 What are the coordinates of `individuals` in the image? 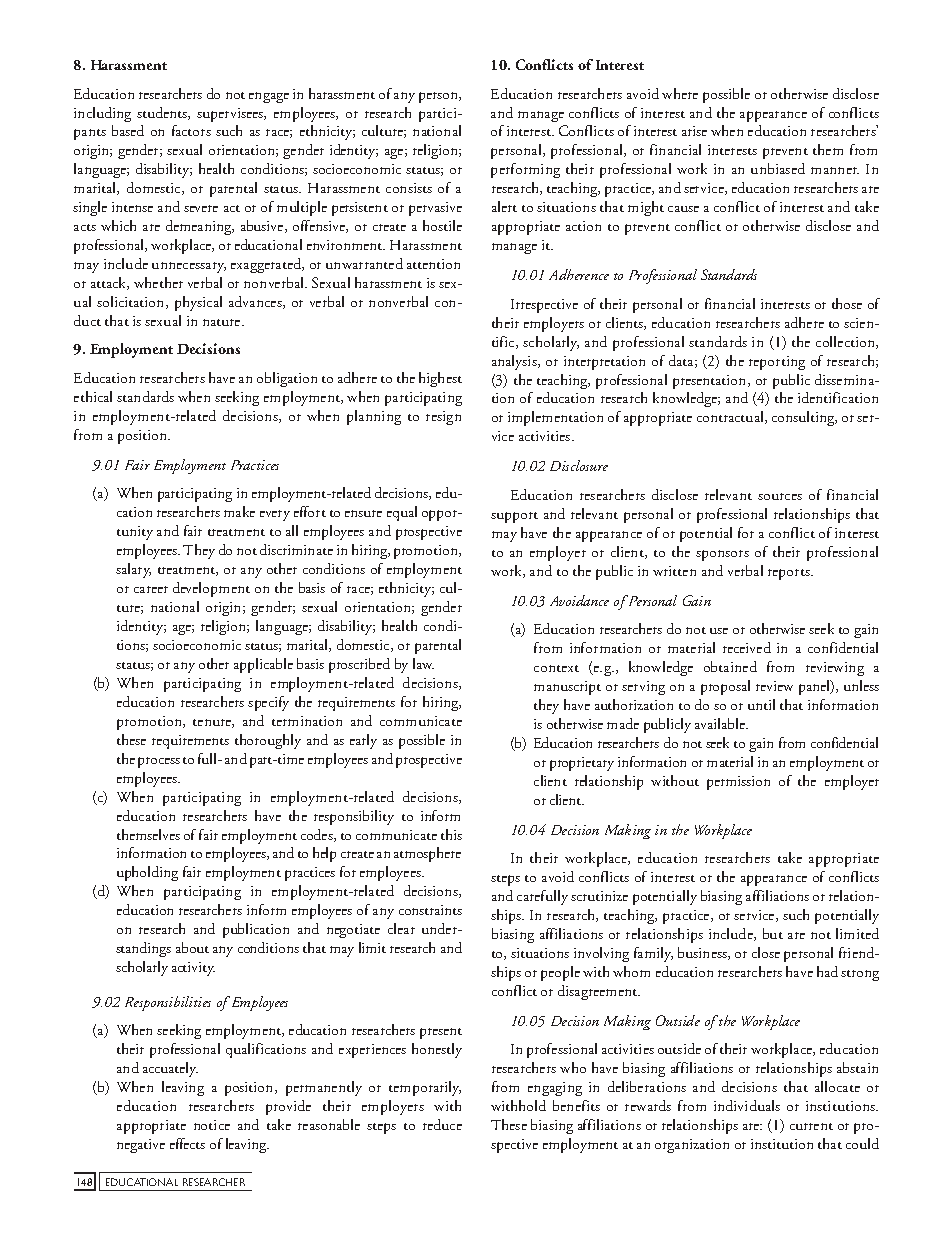 It's located at (747, 1105).
